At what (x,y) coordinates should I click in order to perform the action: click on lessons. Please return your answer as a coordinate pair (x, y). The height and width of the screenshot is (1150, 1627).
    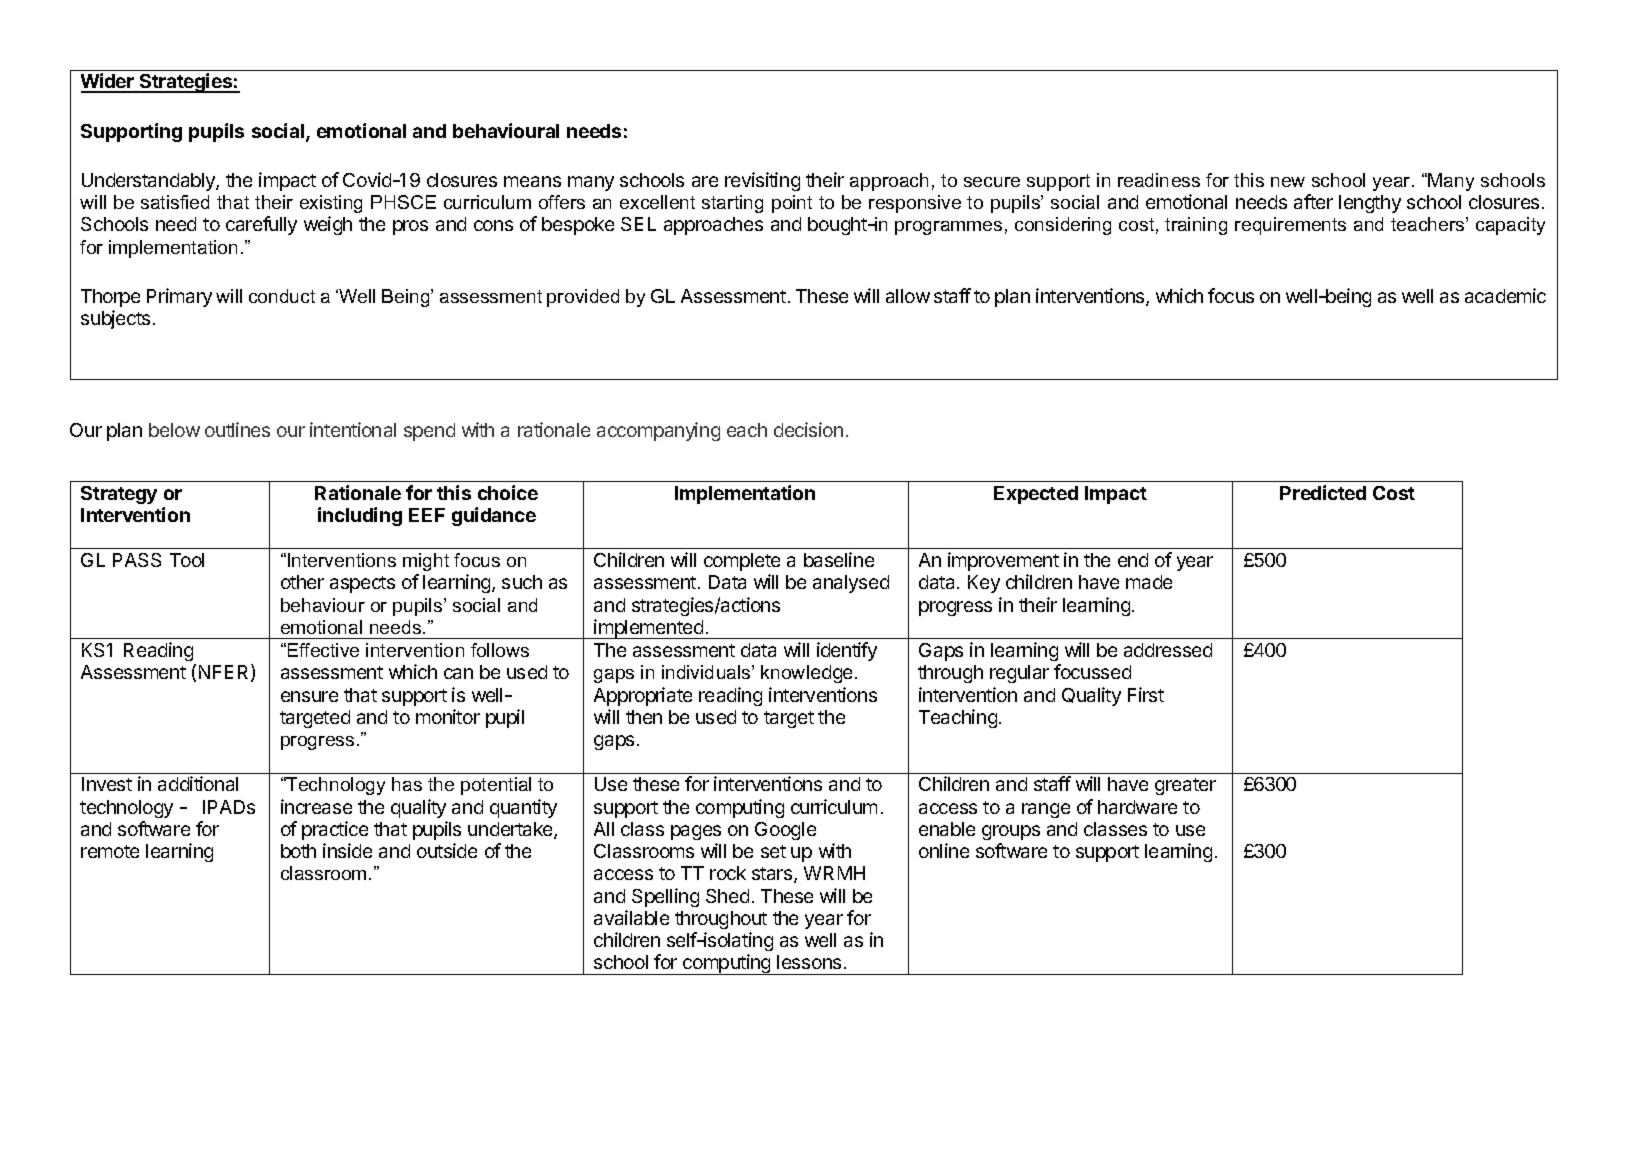
    Looking at the image, I should click on (809, 962).
